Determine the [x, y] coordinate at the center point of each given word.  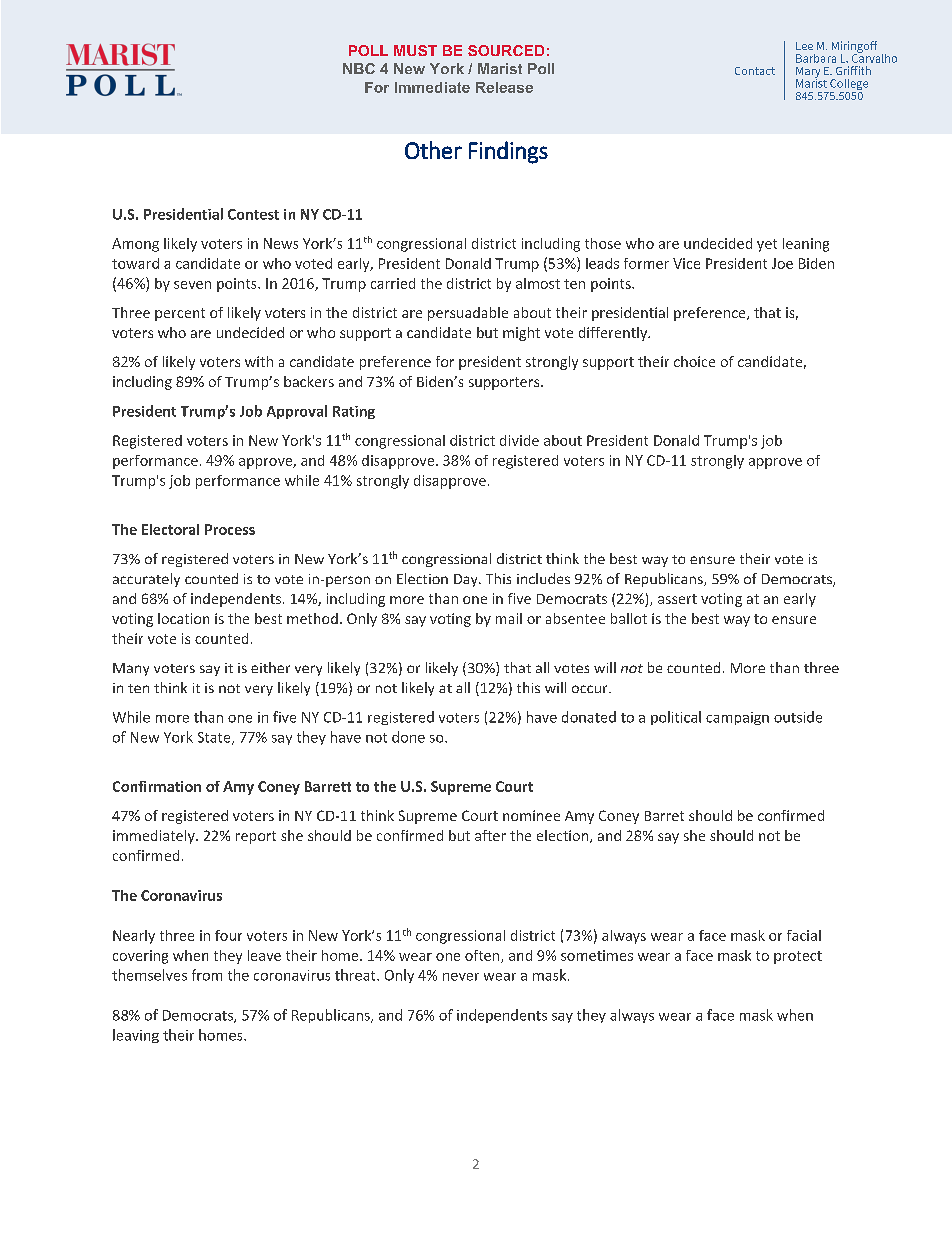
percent [180, 314]
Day [467, 580]
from [207, 975]
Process [230, 529]
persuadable [468, 314]
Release [504, 87]
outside [798, 717]
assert [677, 599]
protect [798, 957]
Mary [808, 73]
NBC [359, 68]
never [461, 977]
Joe [782, 263]
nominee [531, 815]
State [215, 738]
